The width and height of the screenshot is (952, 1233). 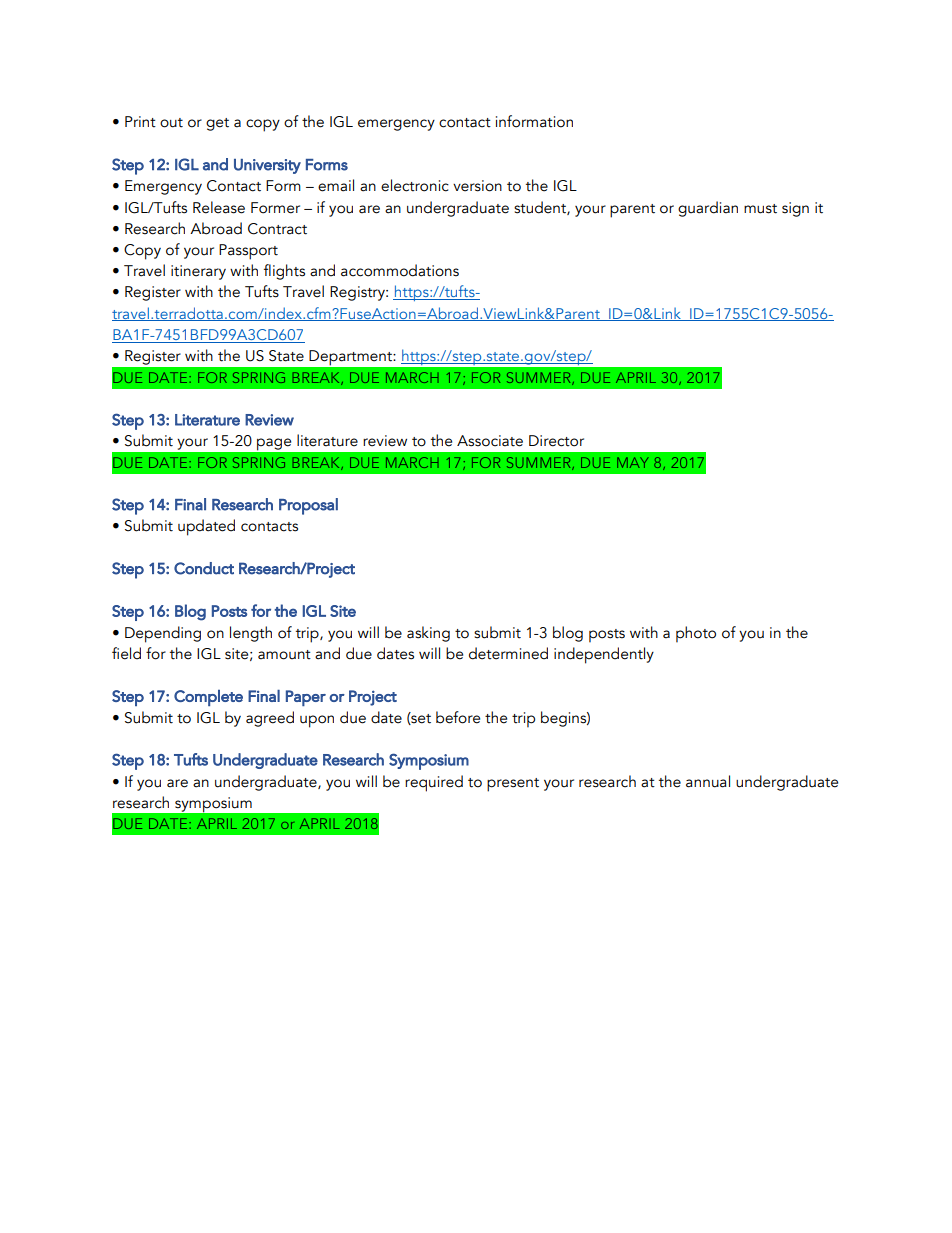 What do you see at coordinates (270, 719) in the screenshot?
I see `agreed` at bounding box center [270, 719].
